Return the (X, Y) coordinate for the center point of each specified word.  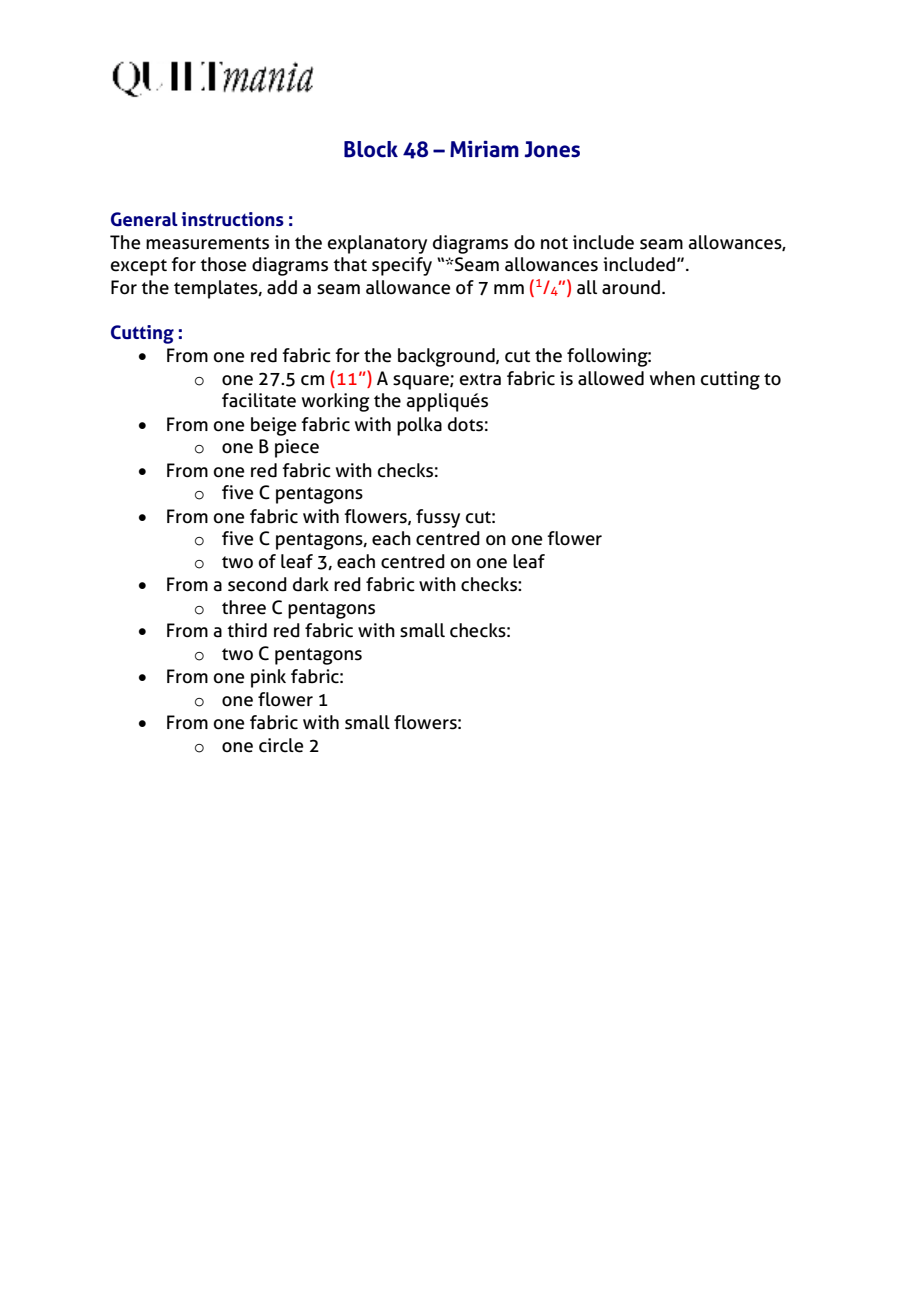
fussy (438, 518)
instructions (232, 219)
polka (419, 426)
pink (268, 678)
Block (371, 149)
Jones (552, 149)
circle (281, 745)
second (257, 584)
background (447, 357)
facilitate (259, 400)
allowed (611, 378)
